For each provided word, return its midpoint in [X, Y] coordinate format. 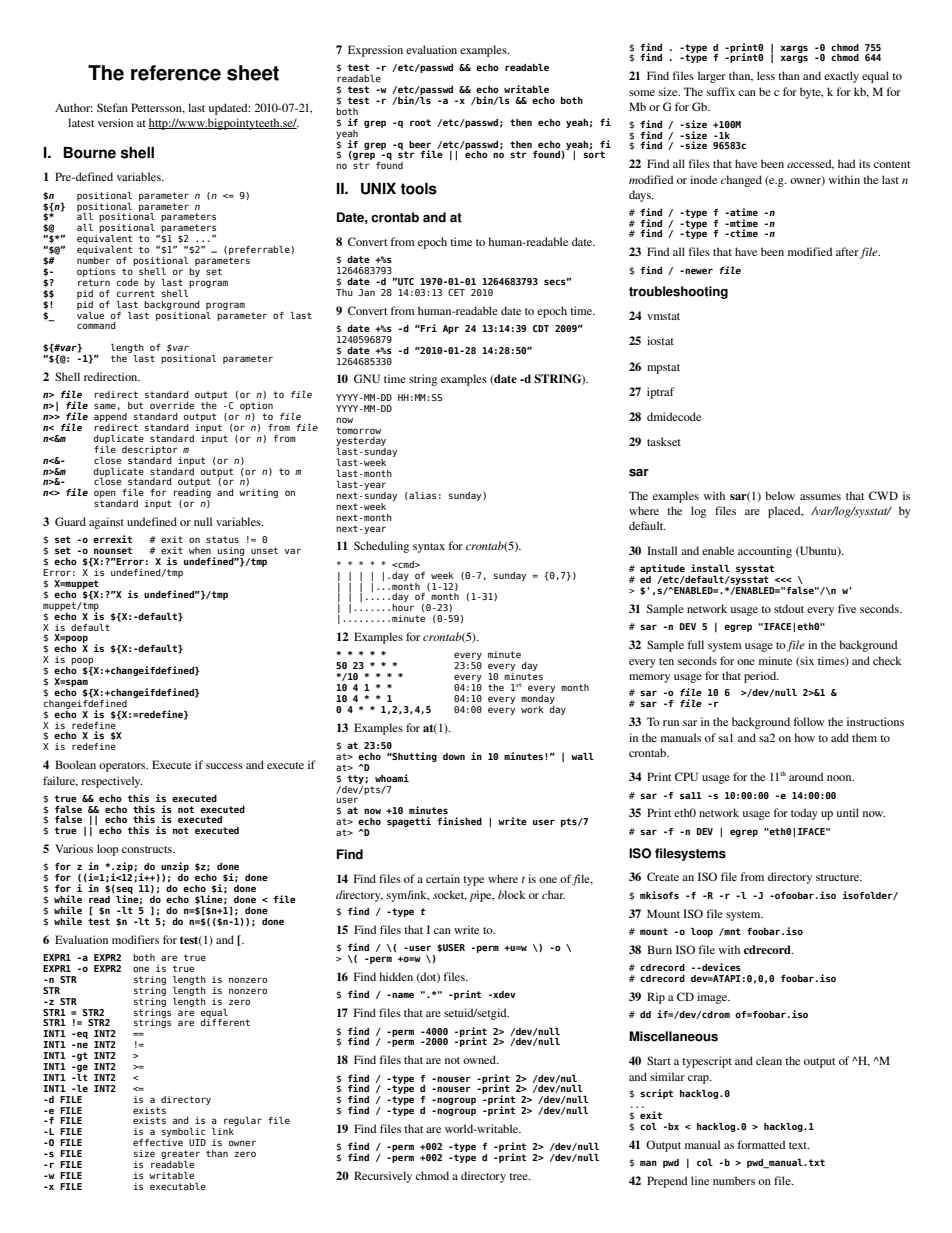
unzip [175, 868]
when [200, 550]
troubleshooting [678, 292]
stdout [789, 608]
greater [180, 1156]
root [420, 122]
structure [839, 877]
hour [403, 607]
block [512, 894]
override [172, 405]
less [766, 75]
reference [176, 73]
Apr [451, 329]
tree [519, 1176]
